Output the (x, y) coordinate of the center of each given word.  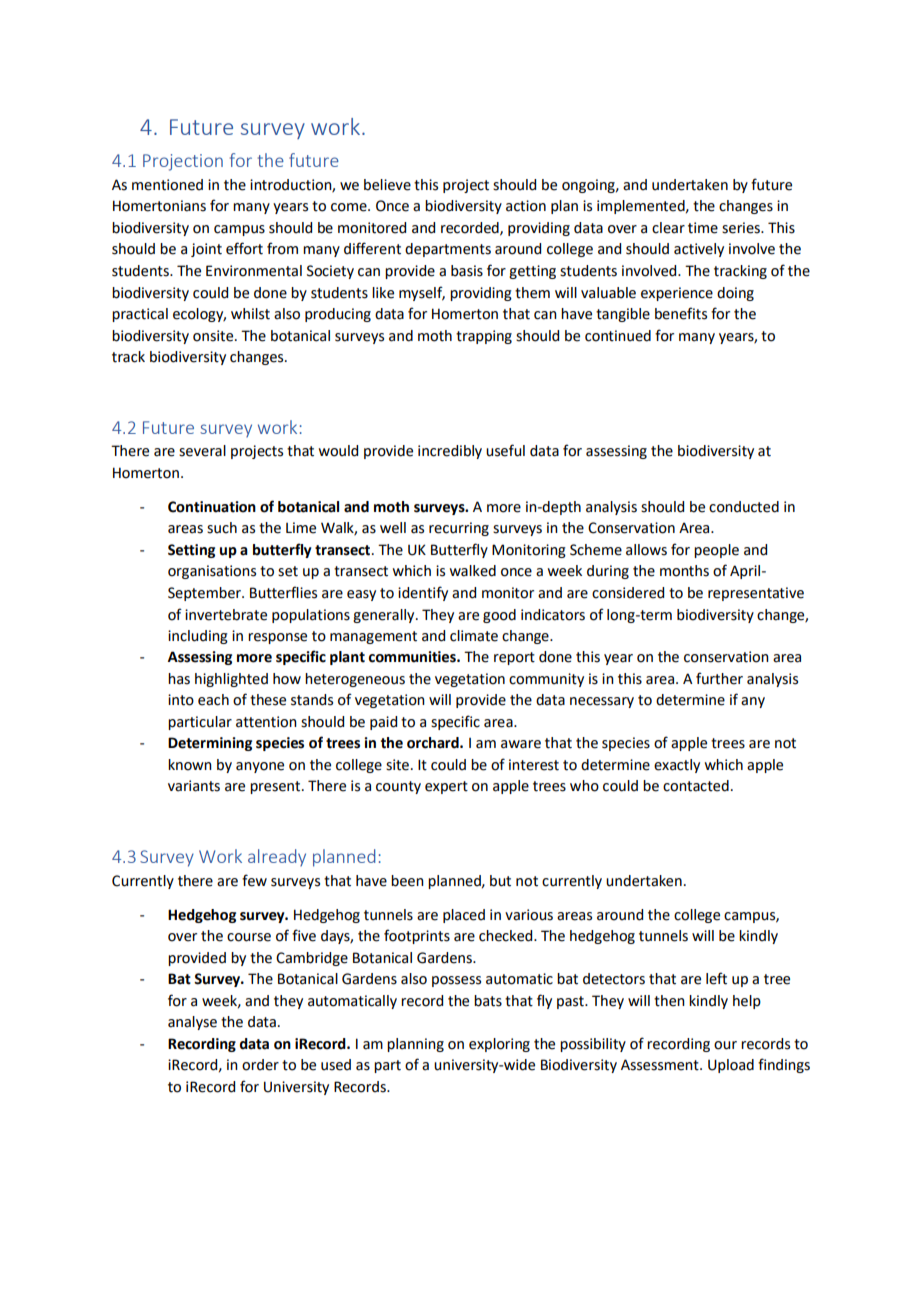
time (703, 228)
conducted (744, 507)
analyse (192, 1023)
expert (446, 787)
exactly (677, 766)
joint (206, 250)
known (190, 765)
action (526, 206)
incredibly (450, 452)
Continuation (212, 507)
